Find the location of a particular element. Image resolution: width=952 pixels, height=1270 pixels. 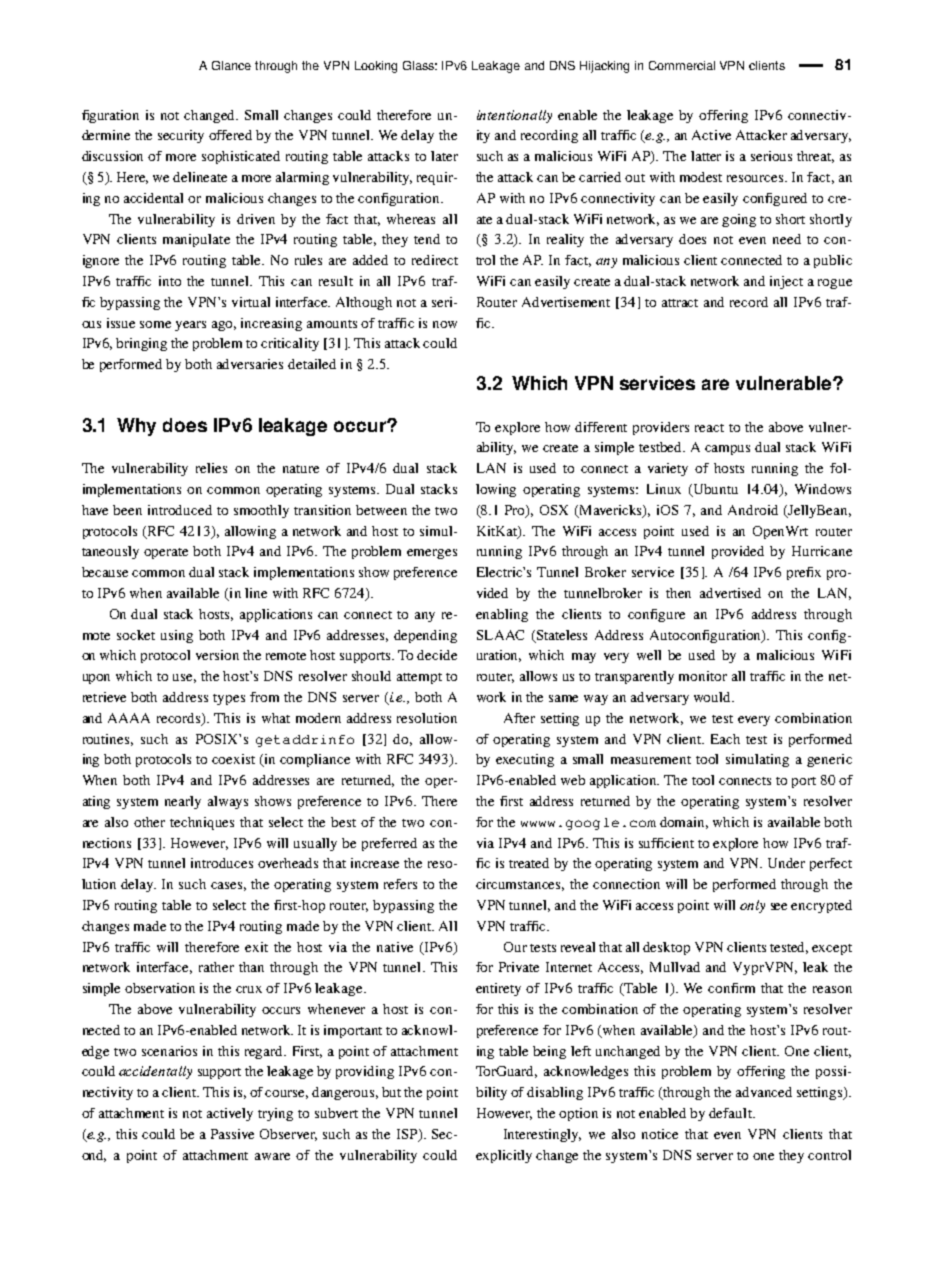

Commercial is located at coordinates (682, 65).
